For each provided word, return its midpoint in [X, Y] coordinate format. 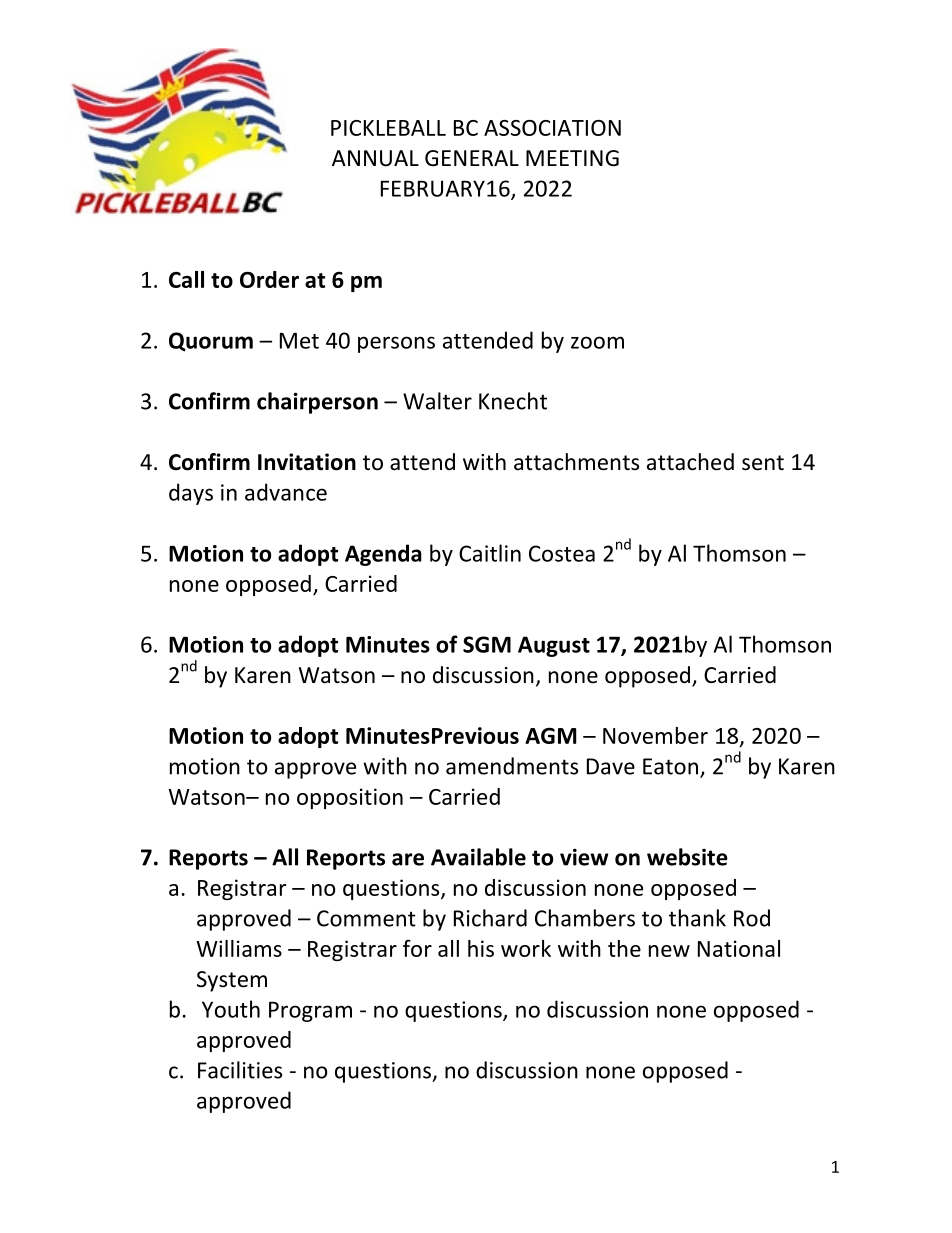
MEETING [572, 158]
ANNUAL [375, 158]
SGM [487, 644]
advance [286, 492]
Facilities [240, 1070]
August [554, 646]
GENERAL [472, 158]
